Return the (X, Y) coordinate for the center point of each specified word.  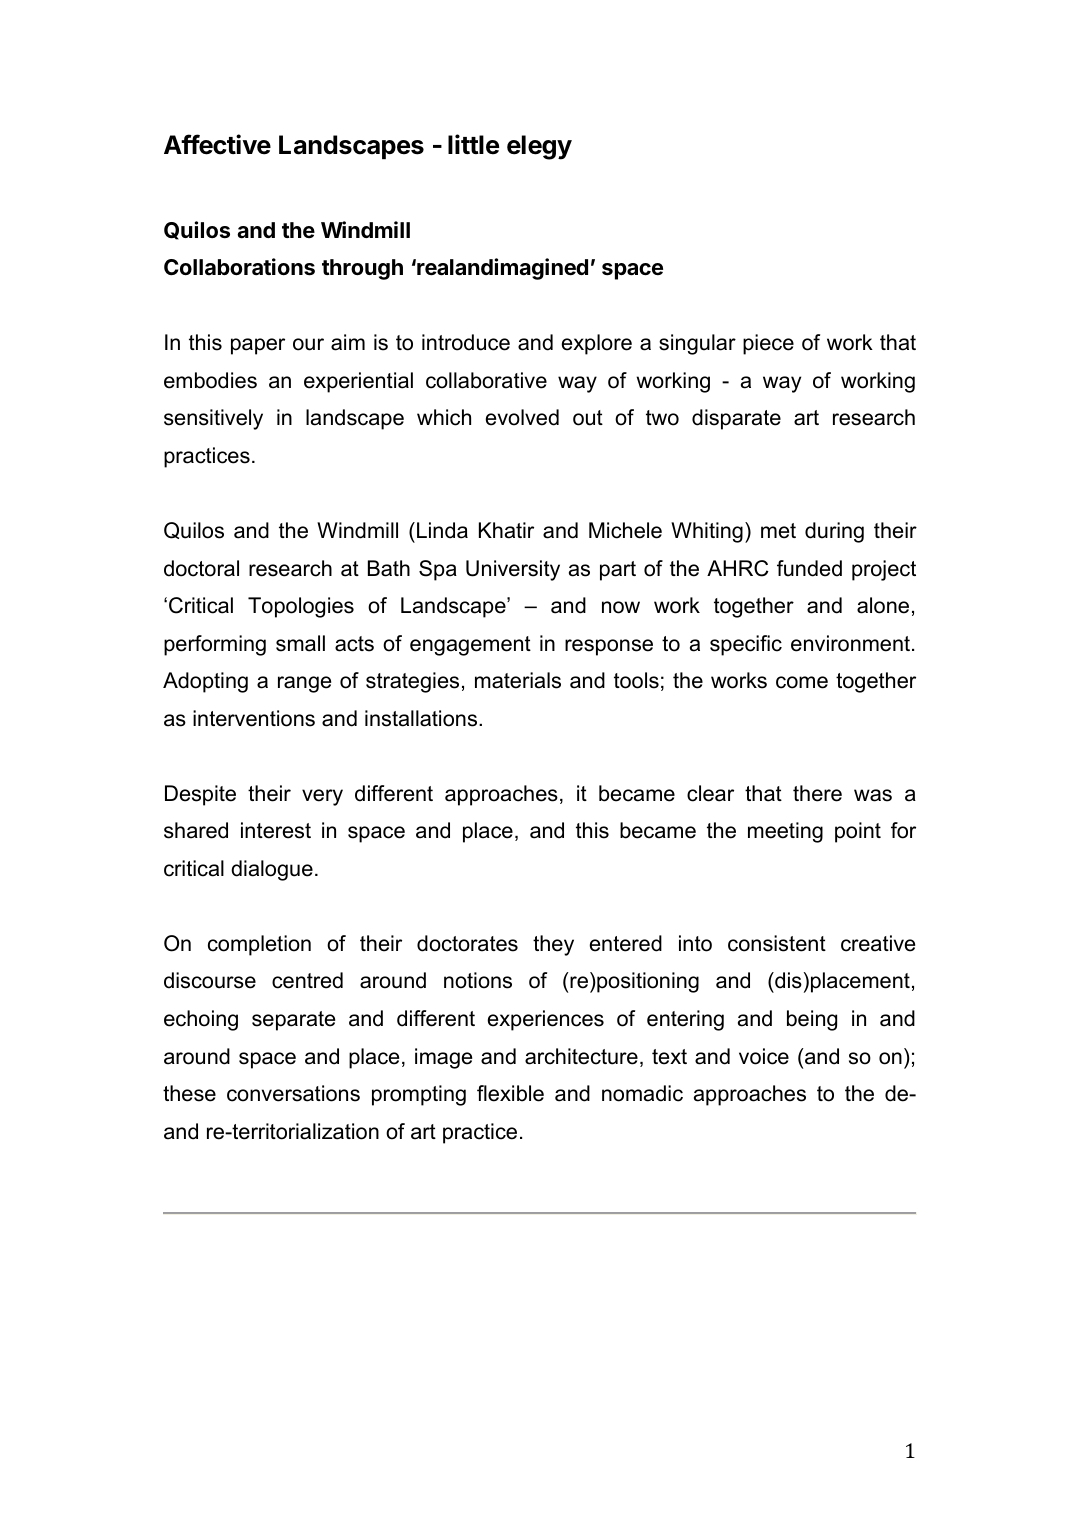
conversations (293, 1093)
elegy (539, 147)
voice (764, 1056)
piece (768, 344)
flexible (510, 1093)
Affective (217, 144)
